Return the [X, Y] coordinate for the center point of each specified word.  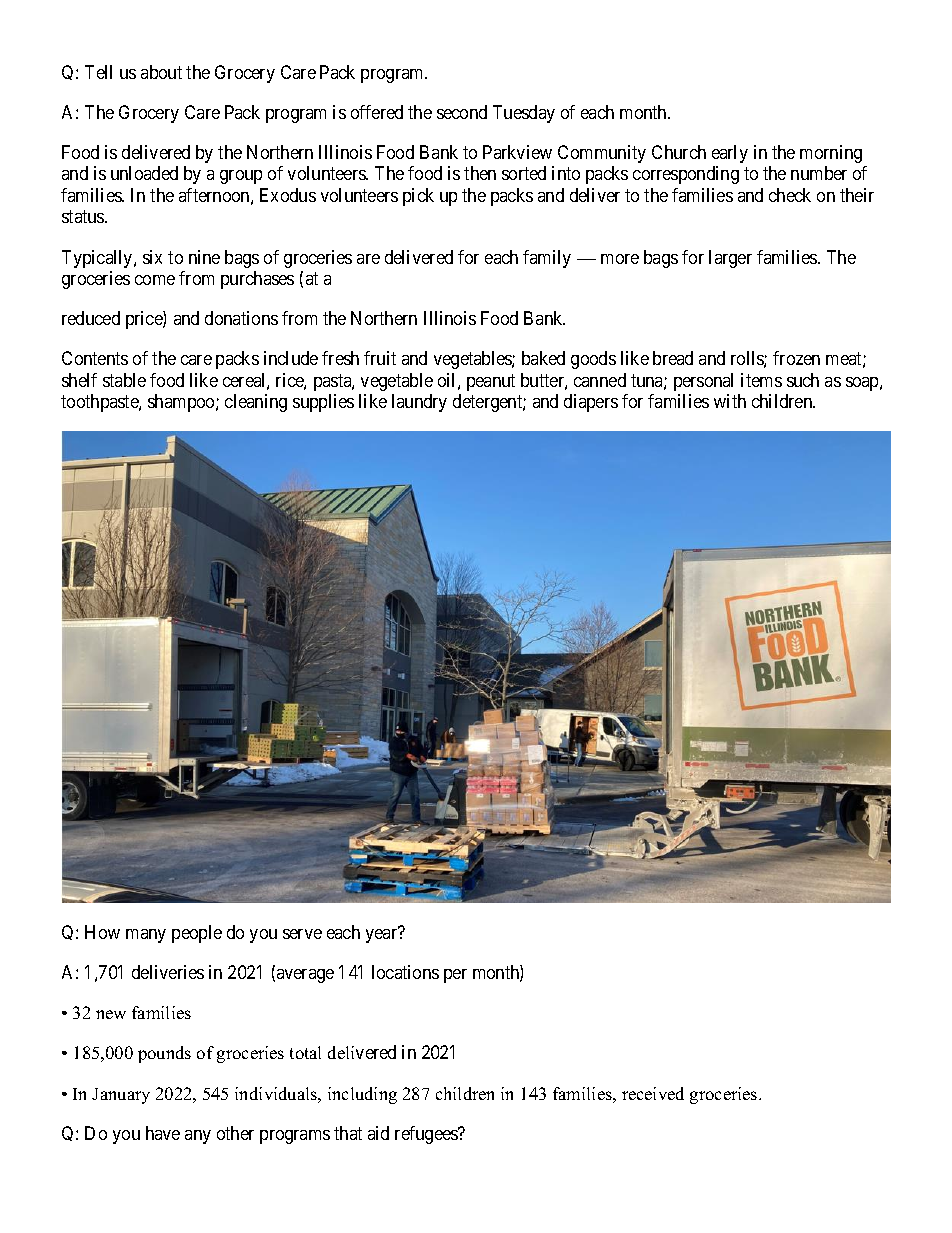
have [163, 1133]
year [382, 935]
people [197, 934]
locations [405, 972]
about [161, 72]
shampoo [182, 403]
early [730, 154]
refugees [427, 1135]
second [462, 112]
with [730, 401]
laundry [419, 403]
